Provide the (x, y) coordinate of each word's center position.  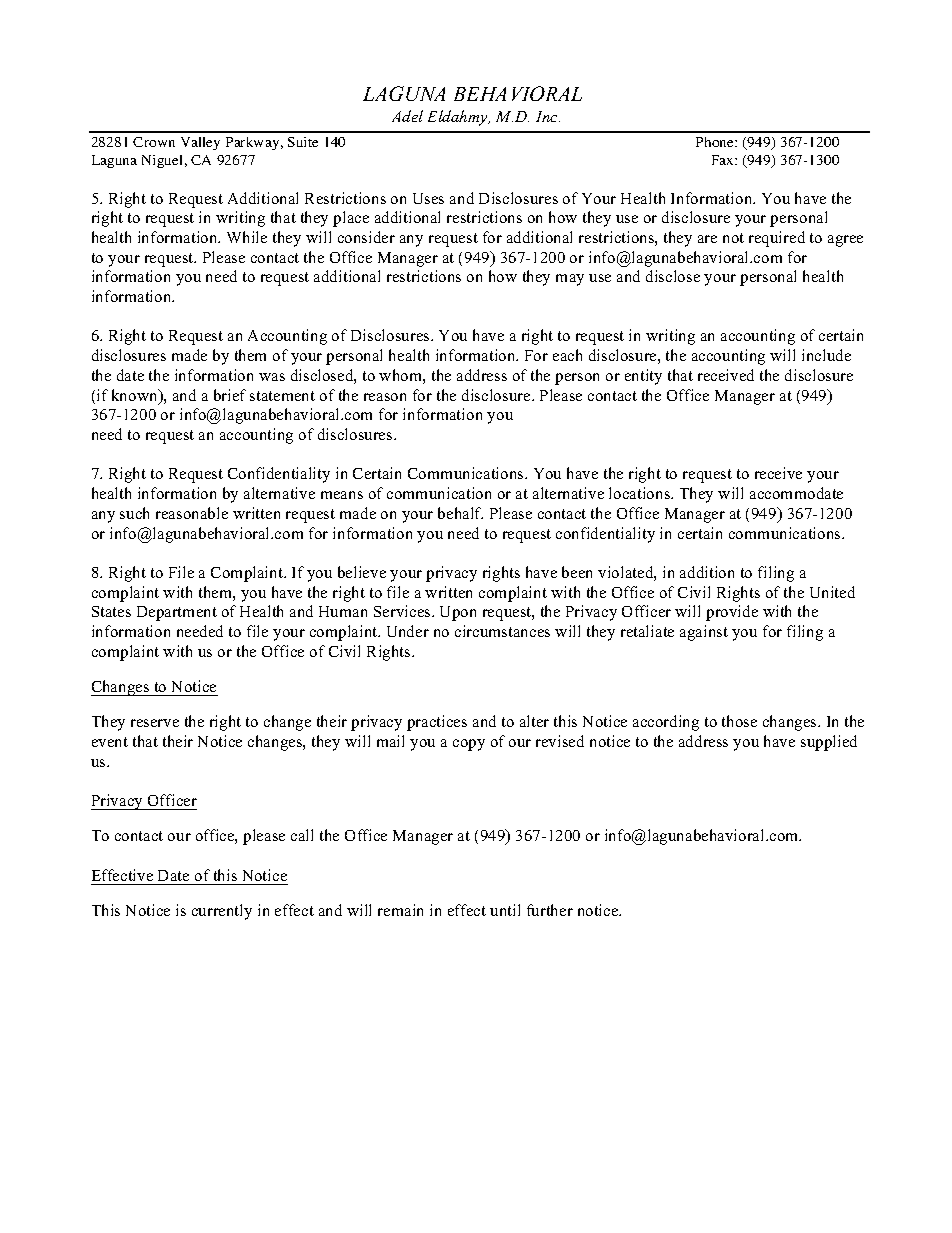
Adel (407, 116)
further (550, 910)
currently (222, 912)
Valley (200, 143)
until (505, 910)
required (777, 239)
